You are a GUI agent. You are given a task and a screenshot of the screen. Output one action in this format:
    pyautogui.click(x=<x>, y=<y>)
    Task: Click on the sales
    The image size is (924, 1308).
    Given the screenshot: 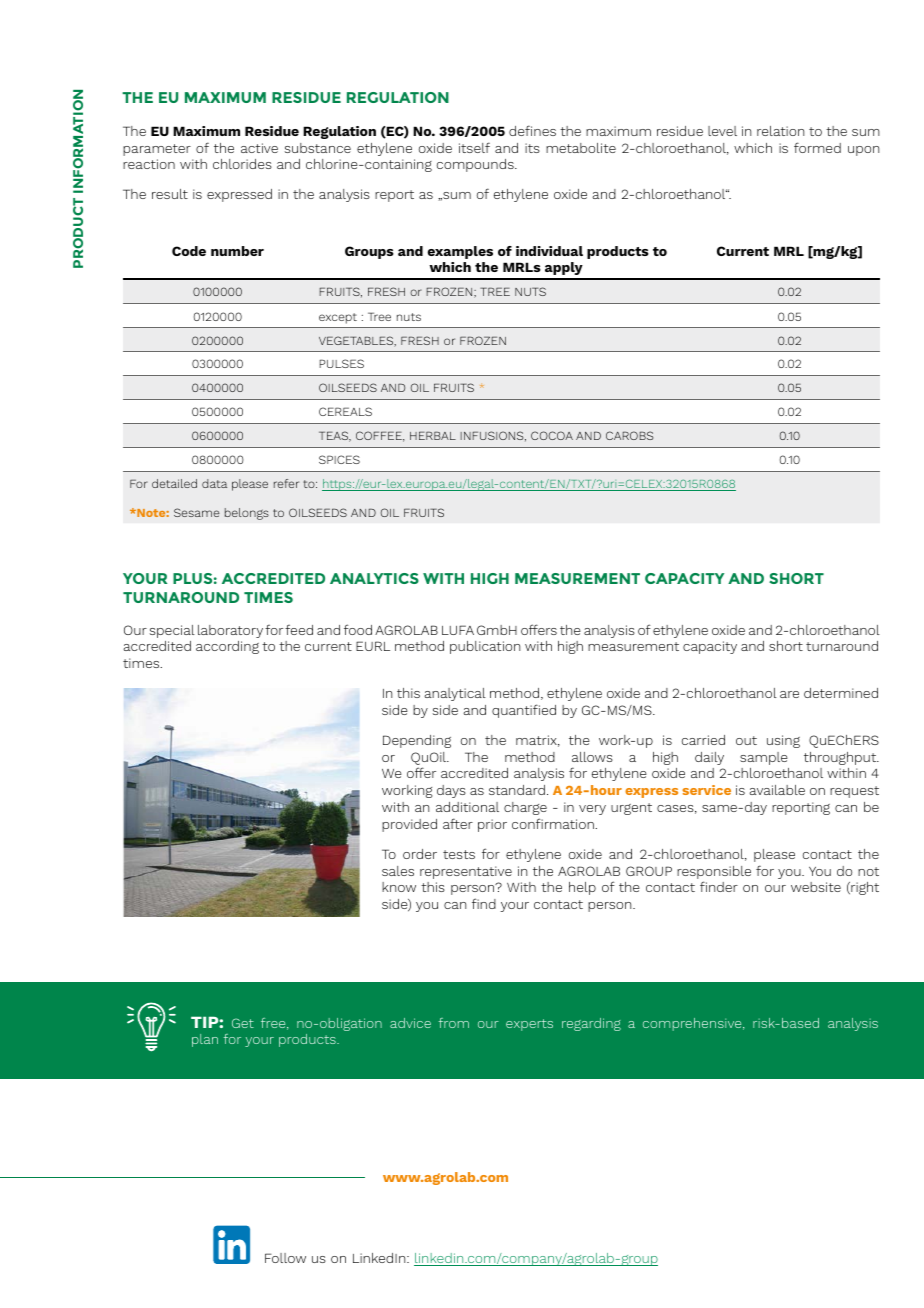 What is the action you would take?
    pyautogui.click(x=398, y=871)
